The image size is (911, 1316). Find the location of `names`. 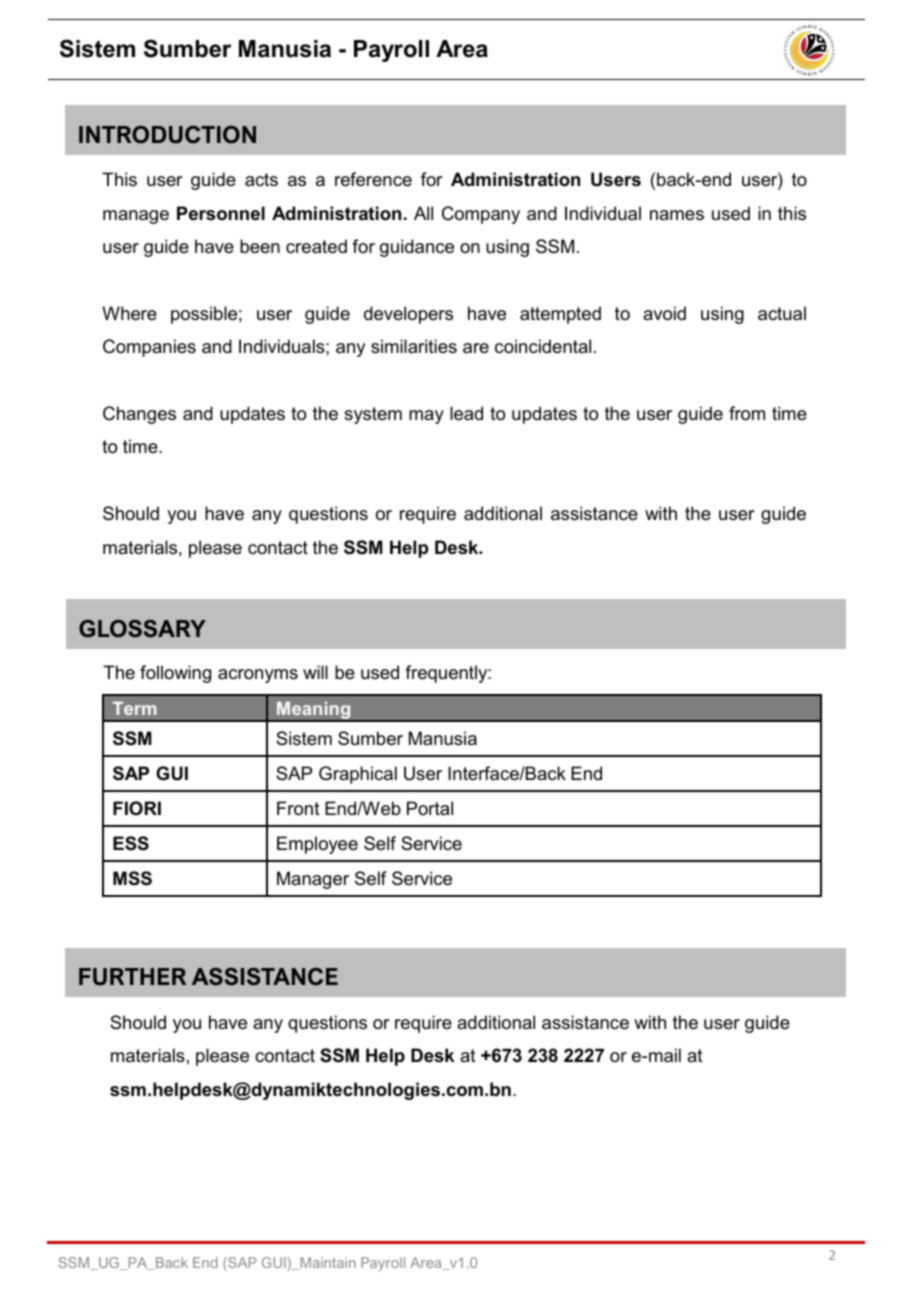

names is located at coordinates (677, 215).
